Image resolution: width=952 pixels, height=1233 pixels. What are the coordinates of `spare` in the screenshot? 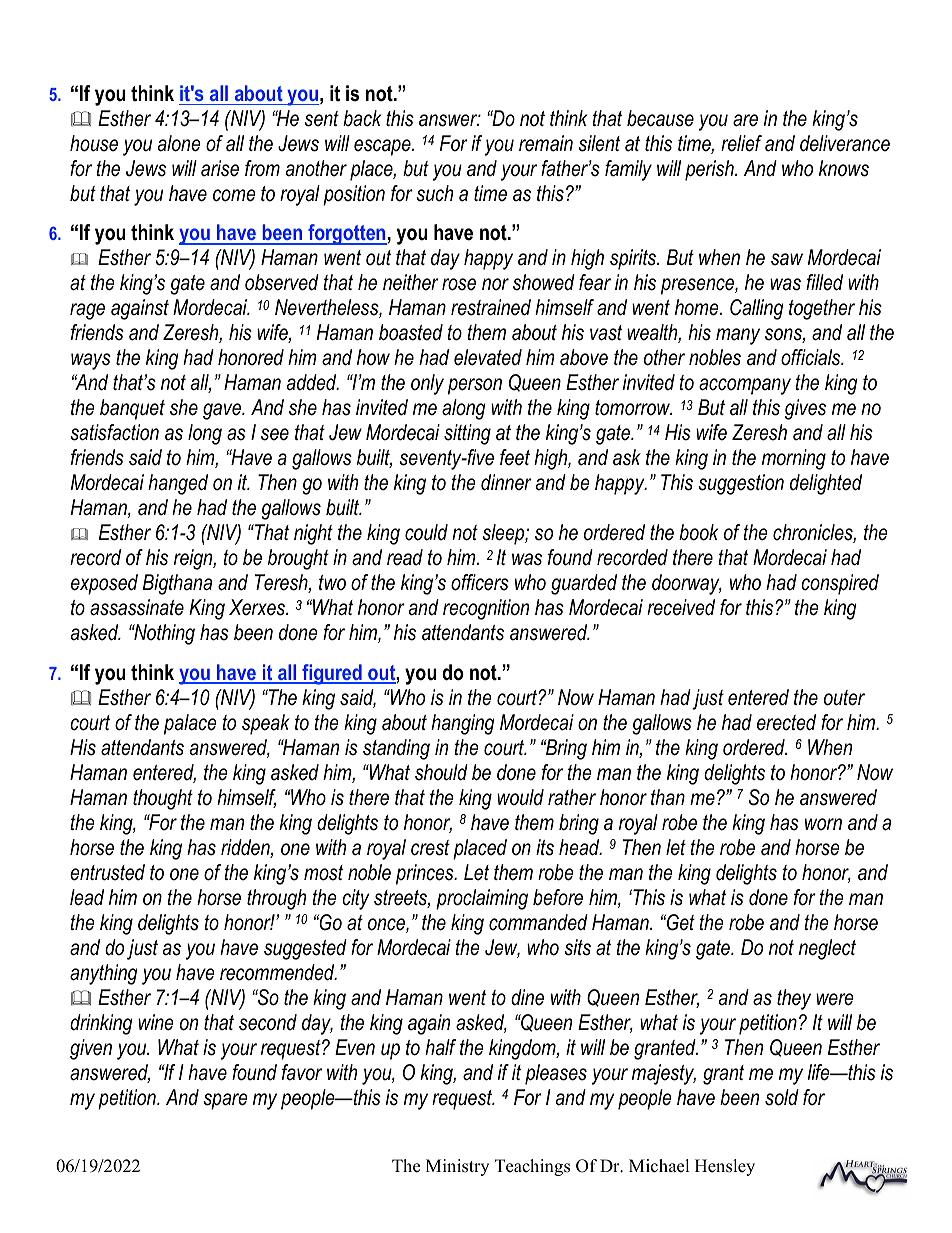 It's located at (225, 1101).
